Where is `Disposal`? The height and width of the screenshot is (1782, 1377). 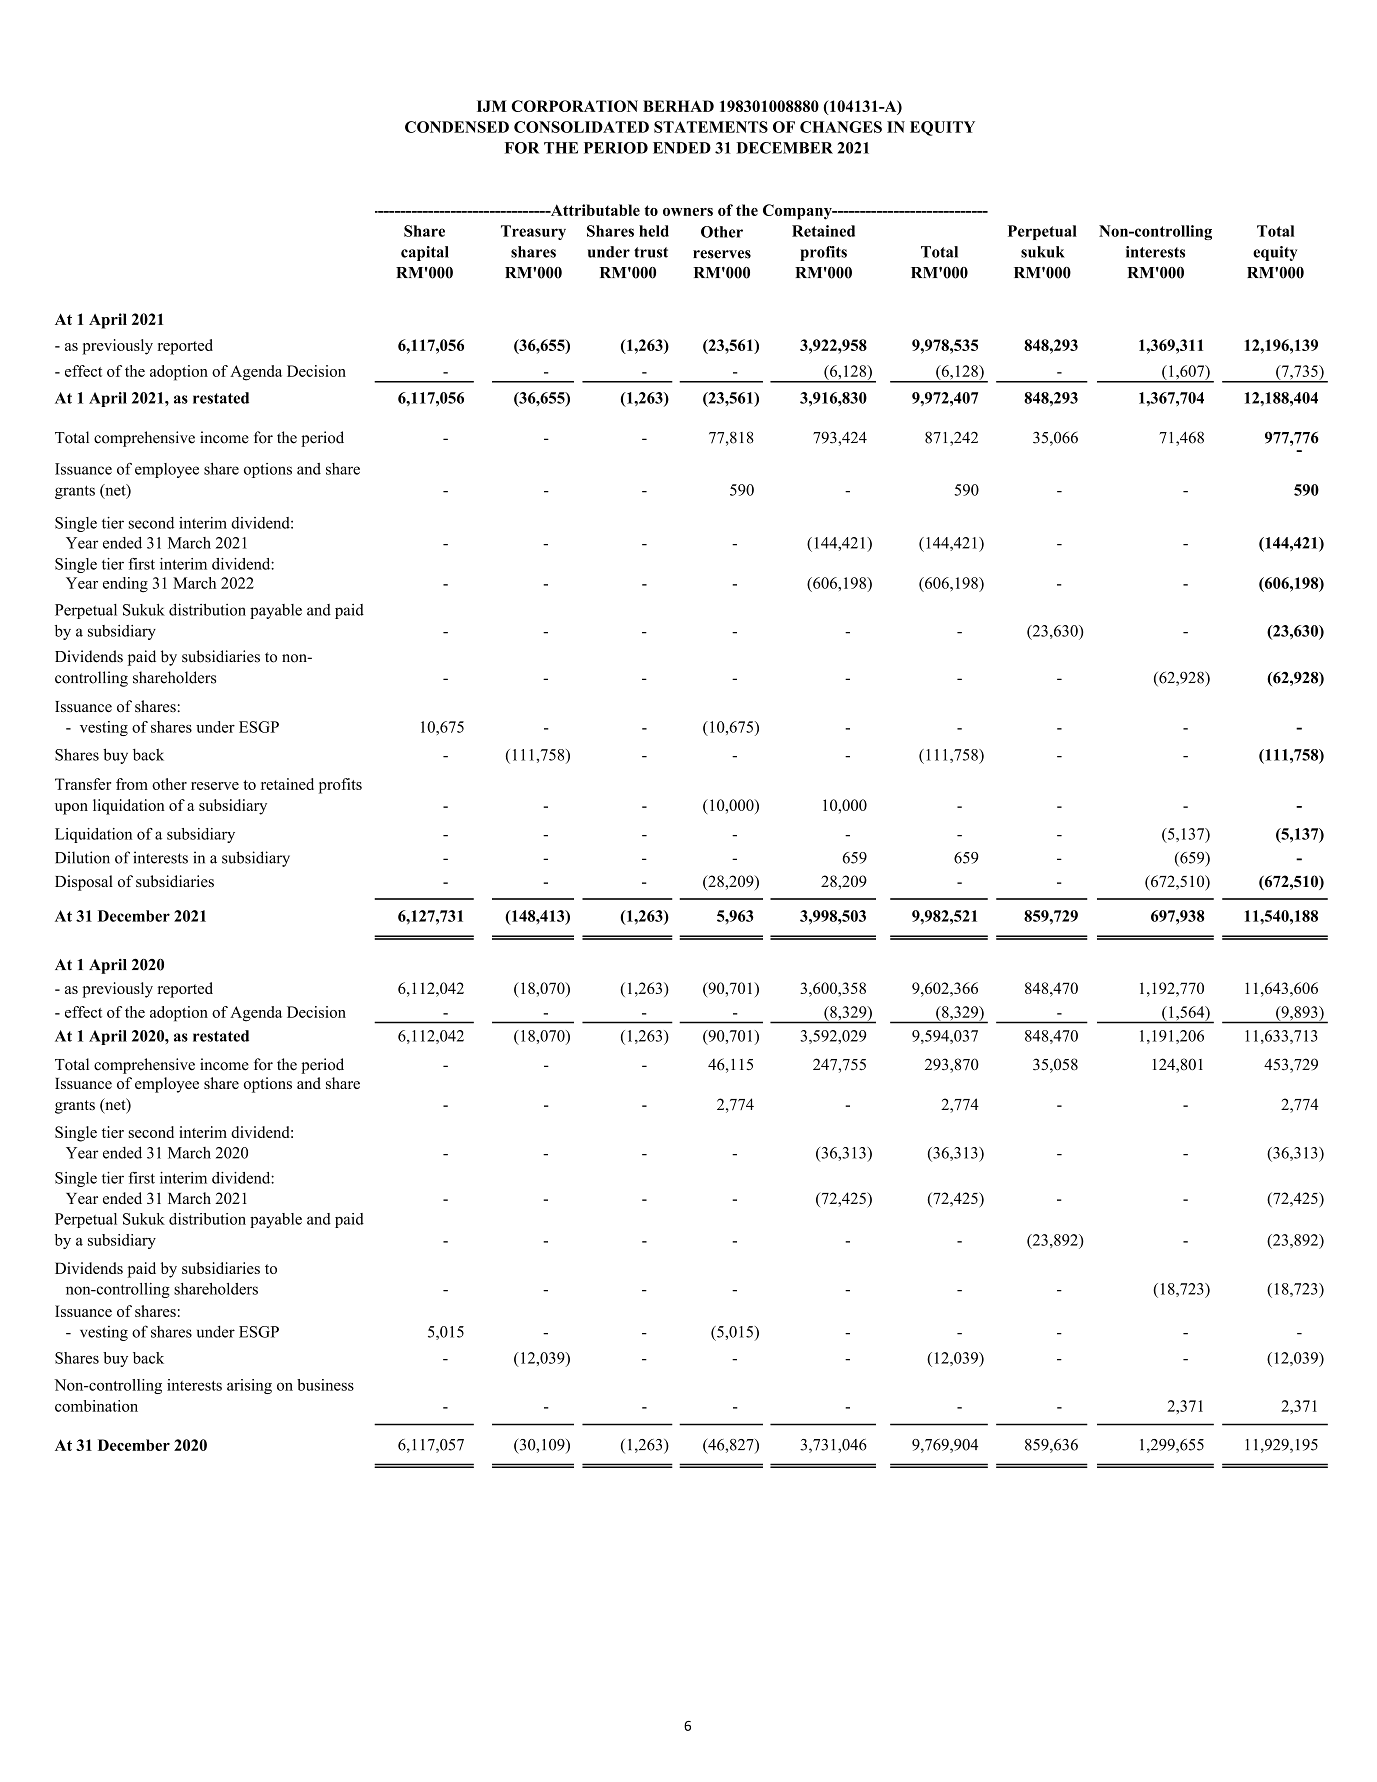 Disposal is located at coordinates (84, 883).
